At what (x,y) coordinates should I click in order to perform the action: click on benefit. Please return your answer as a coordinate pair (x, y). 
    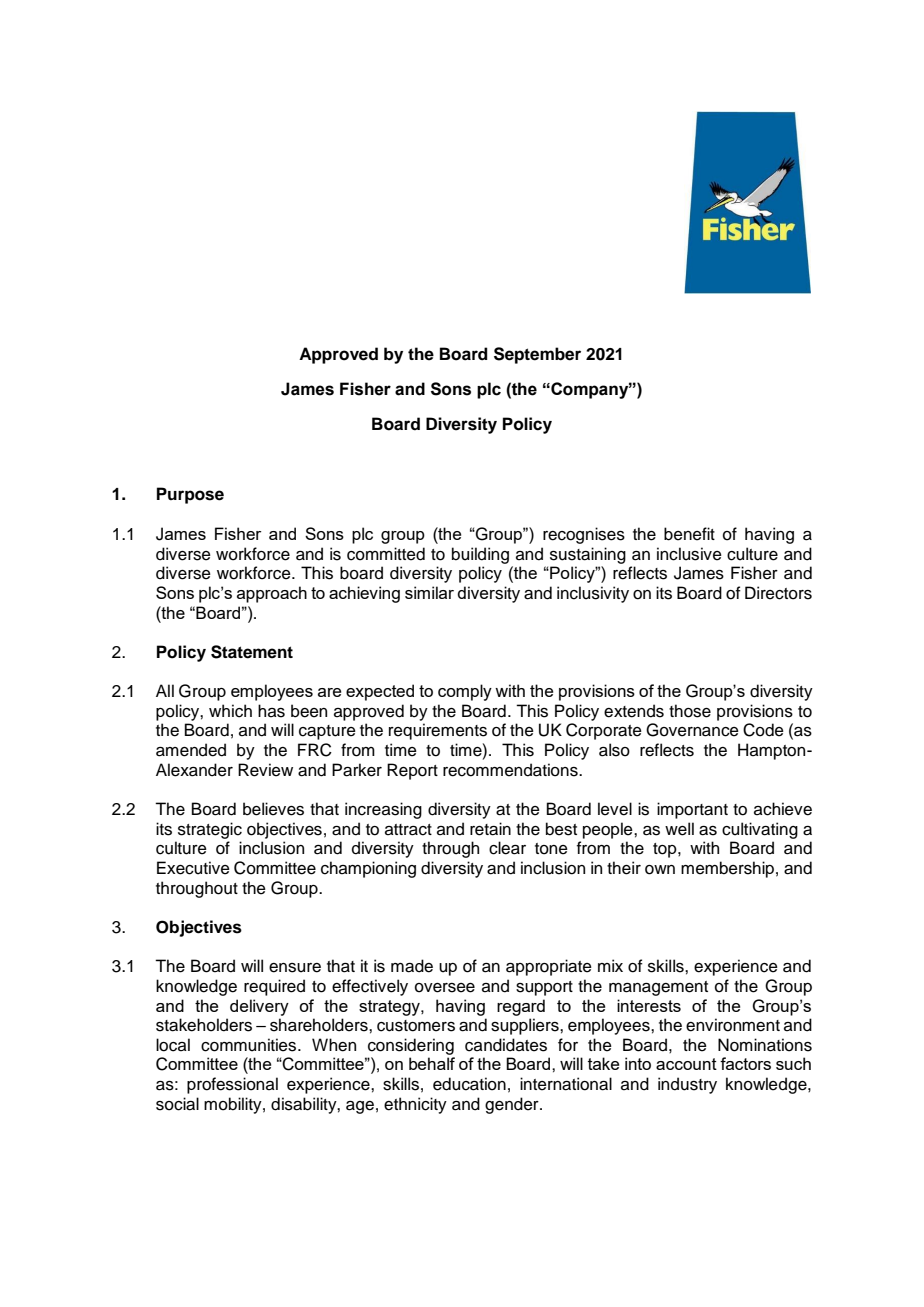
    Looking at the image, I should click on (689, 534).
